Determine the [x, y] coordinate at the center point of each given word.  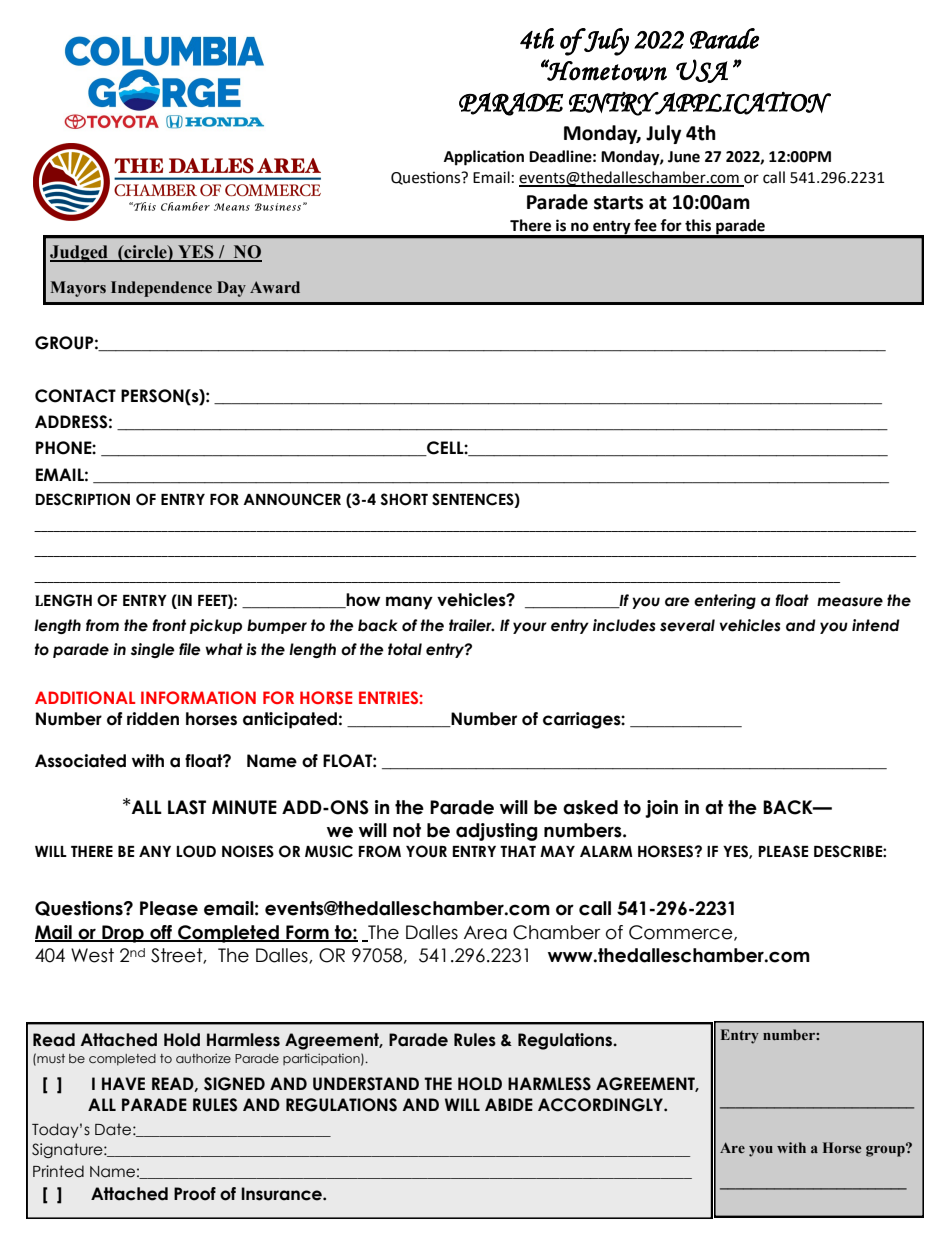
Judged [80, 253]
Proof [195, 1194]
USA [702, 71]
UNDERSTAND [366, 1084]
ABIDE [509, 1104]
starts [618, 203]
